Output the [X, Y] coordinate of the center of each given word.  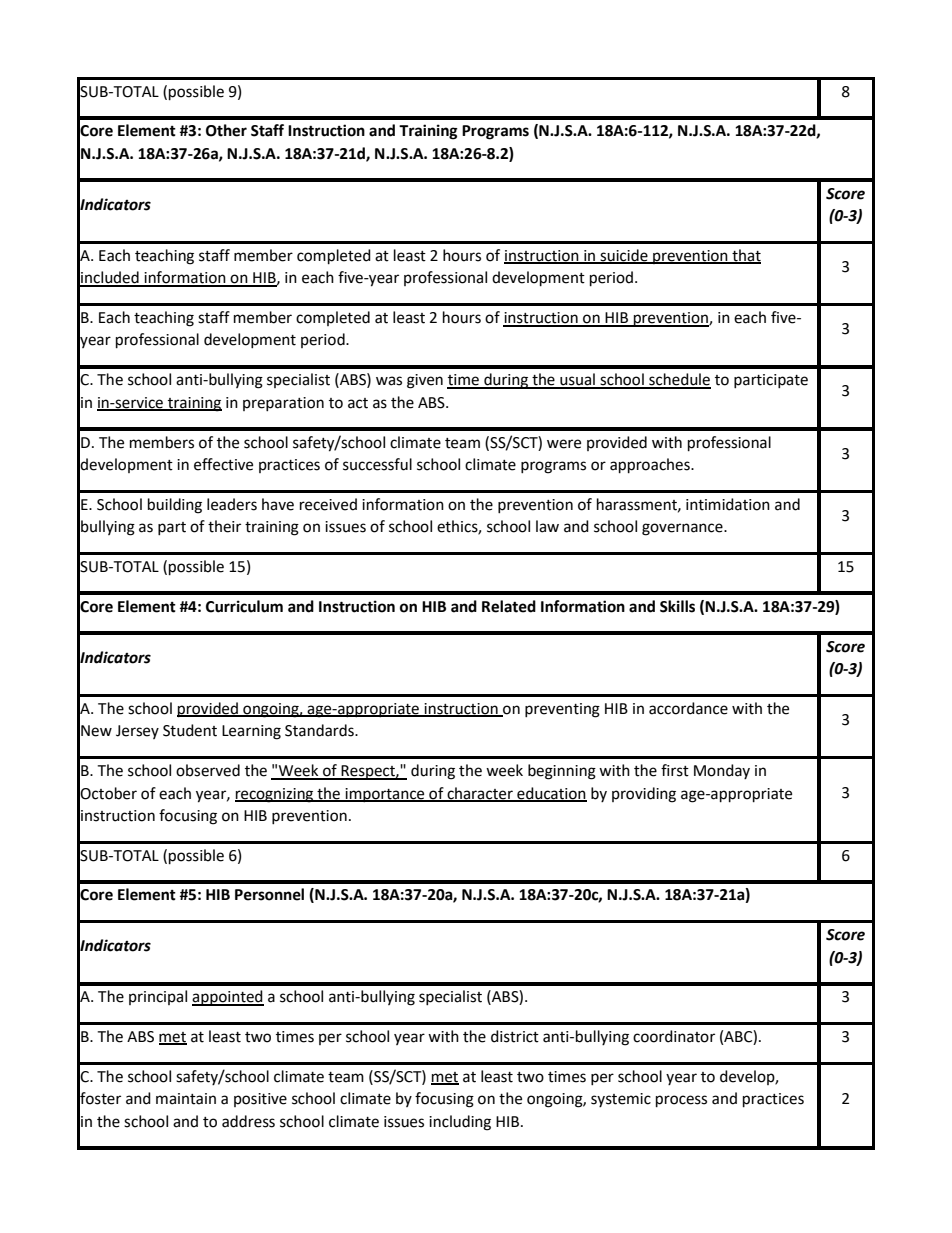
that [745, 256]
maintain [186, 1099]
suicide [624, 256]
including [460, 1123]
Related [509, 606]
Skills [677, 606]
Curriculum [244, 606]
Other [226, 130]
